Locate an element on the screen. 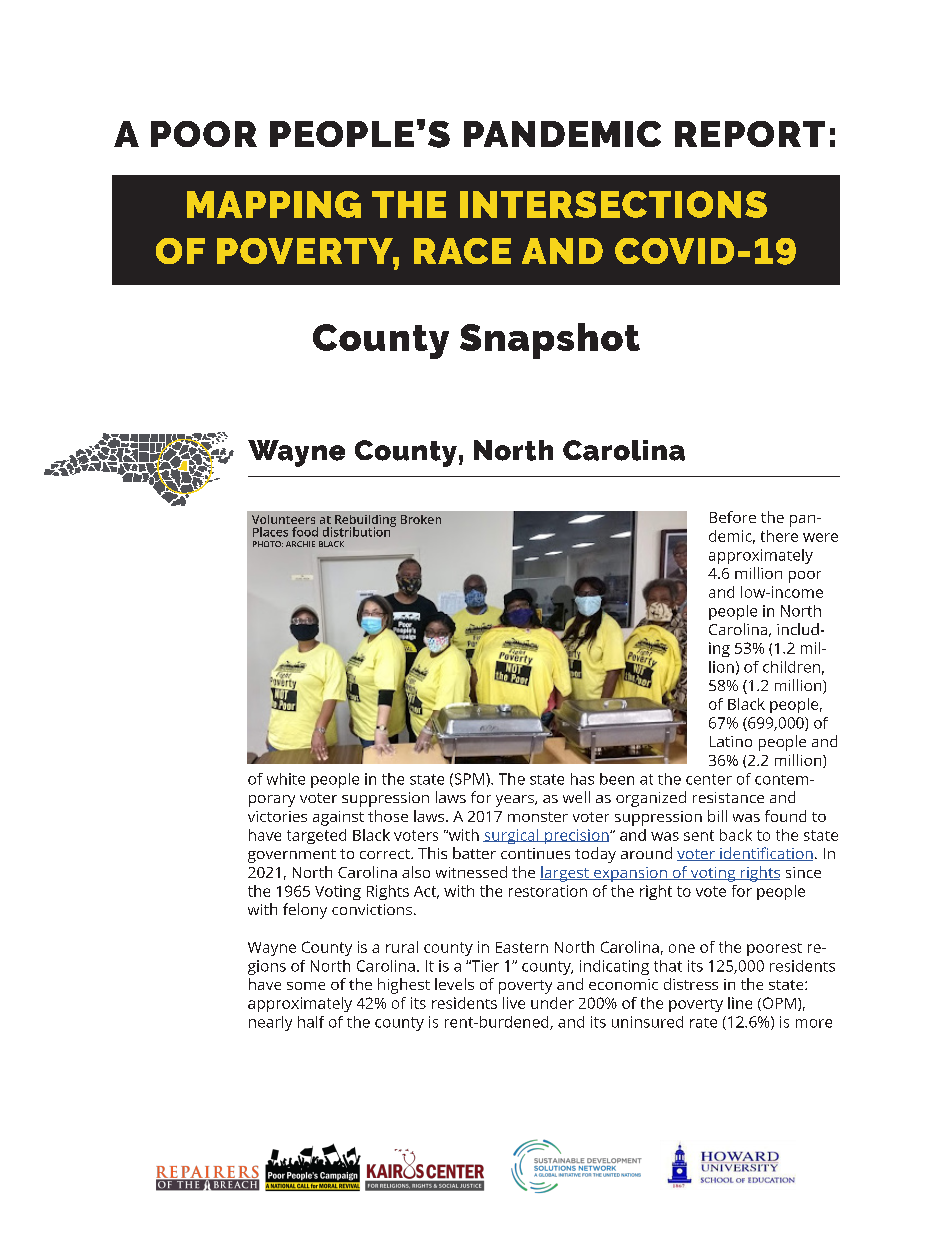 This screenshot has width=952, height=1233. some is located at coordinates (306, 986).
